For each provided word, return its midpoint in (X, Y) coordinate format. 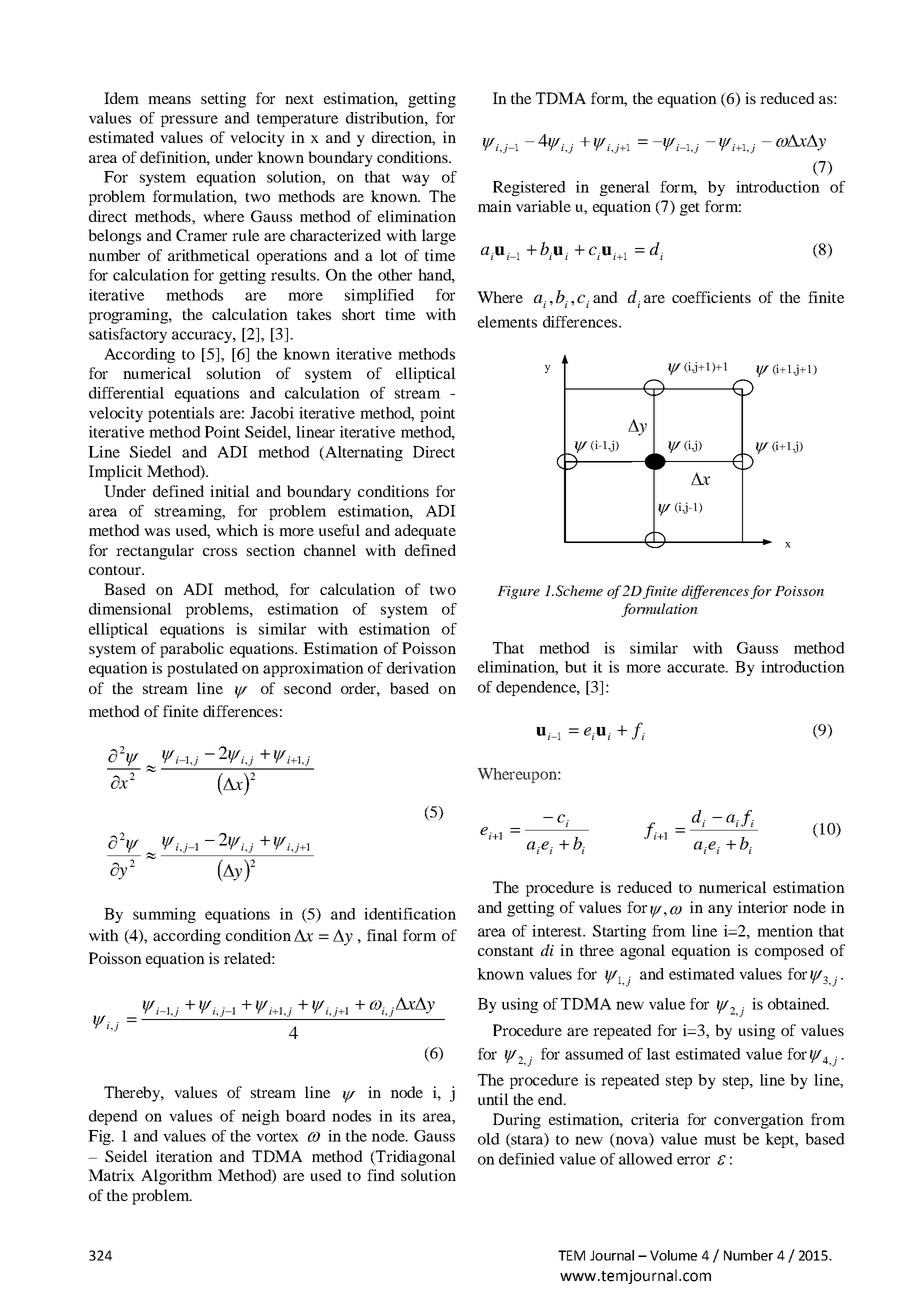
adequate (425, 532)
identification (410, 914)
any (720, 911)
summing (164, 915)
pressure (189, 121)
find (381, 1175)
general (625, 188)
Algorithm (177, 1177)
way (416, 180)
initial (230, 491)
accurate (697, 668)
